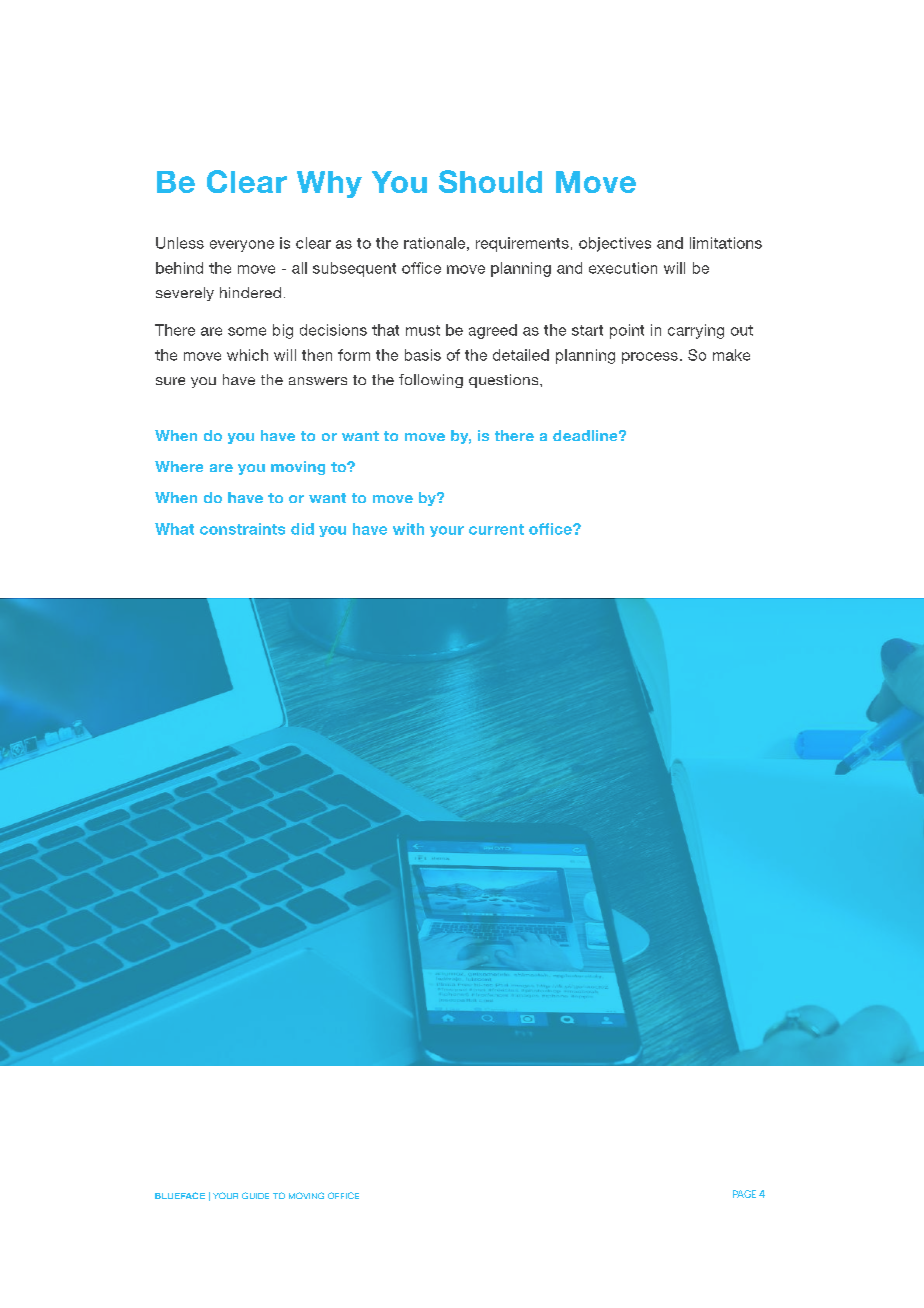 This document has height=1308, width=924. I want to click on PAGE, so click(744, 1194).
